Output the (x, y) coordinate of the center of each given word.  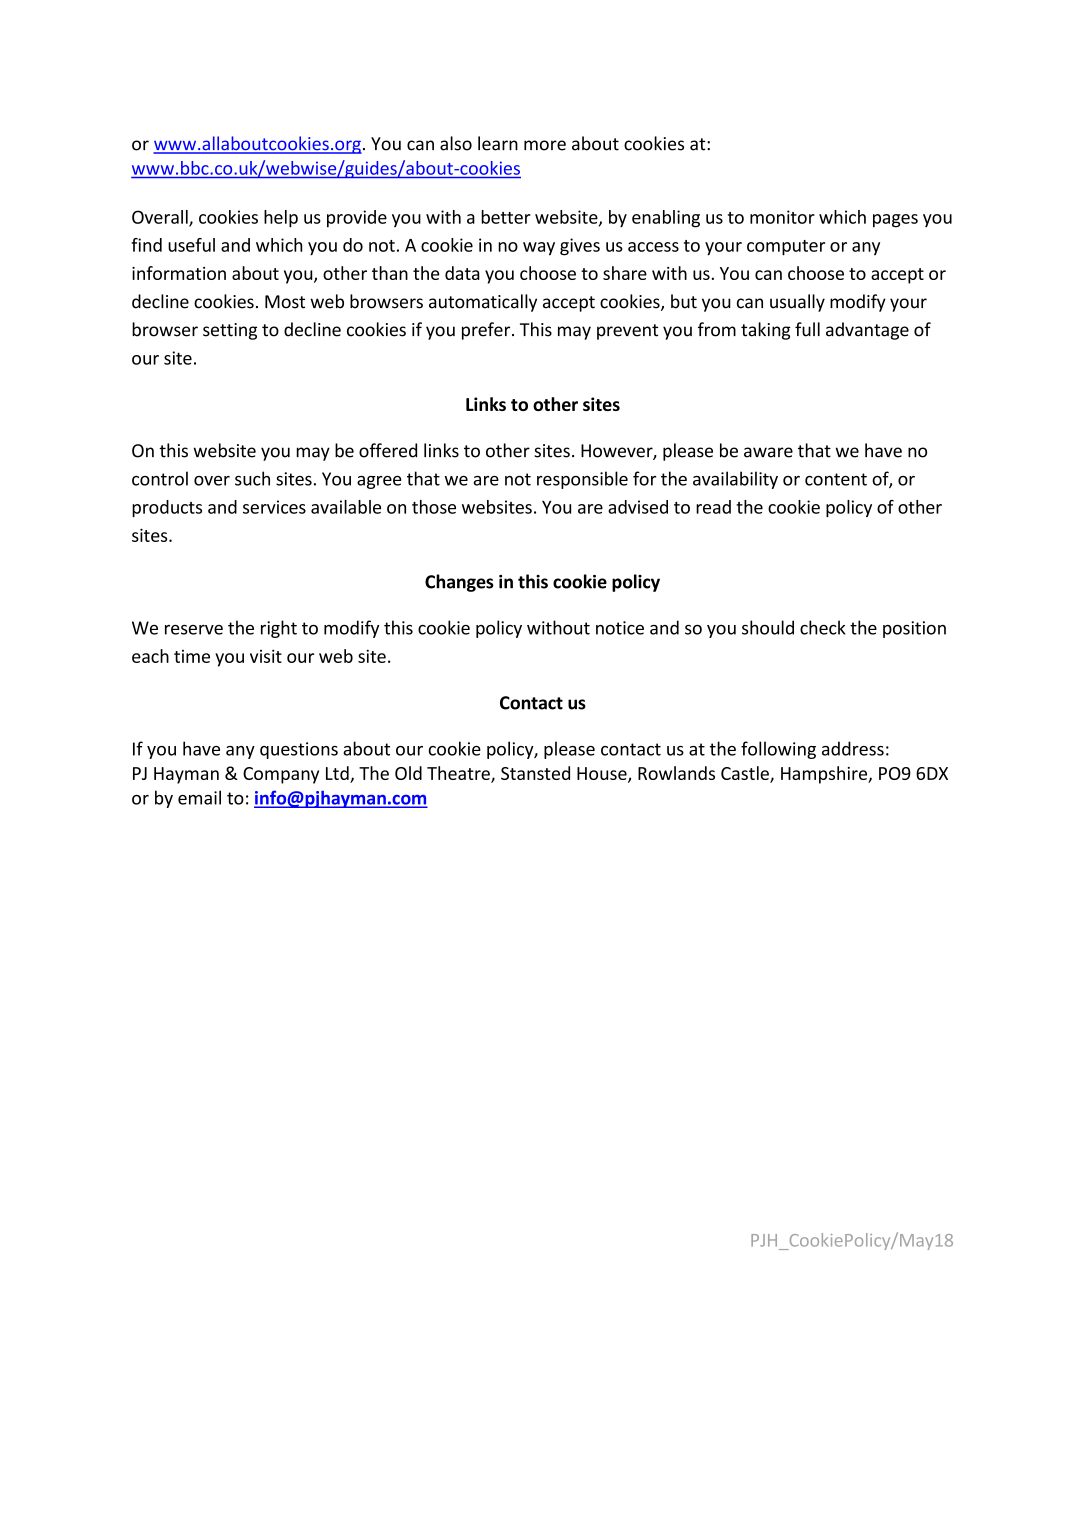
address (853, 748)
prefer (487, 331)
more (545, 145)
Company (281, 775)
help (281, 219)
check (822, 627)
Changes (459, 583)
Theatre (459, 774)
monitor (782, 217)
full (807, 329)
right (279, 629)
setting (230, 331)
